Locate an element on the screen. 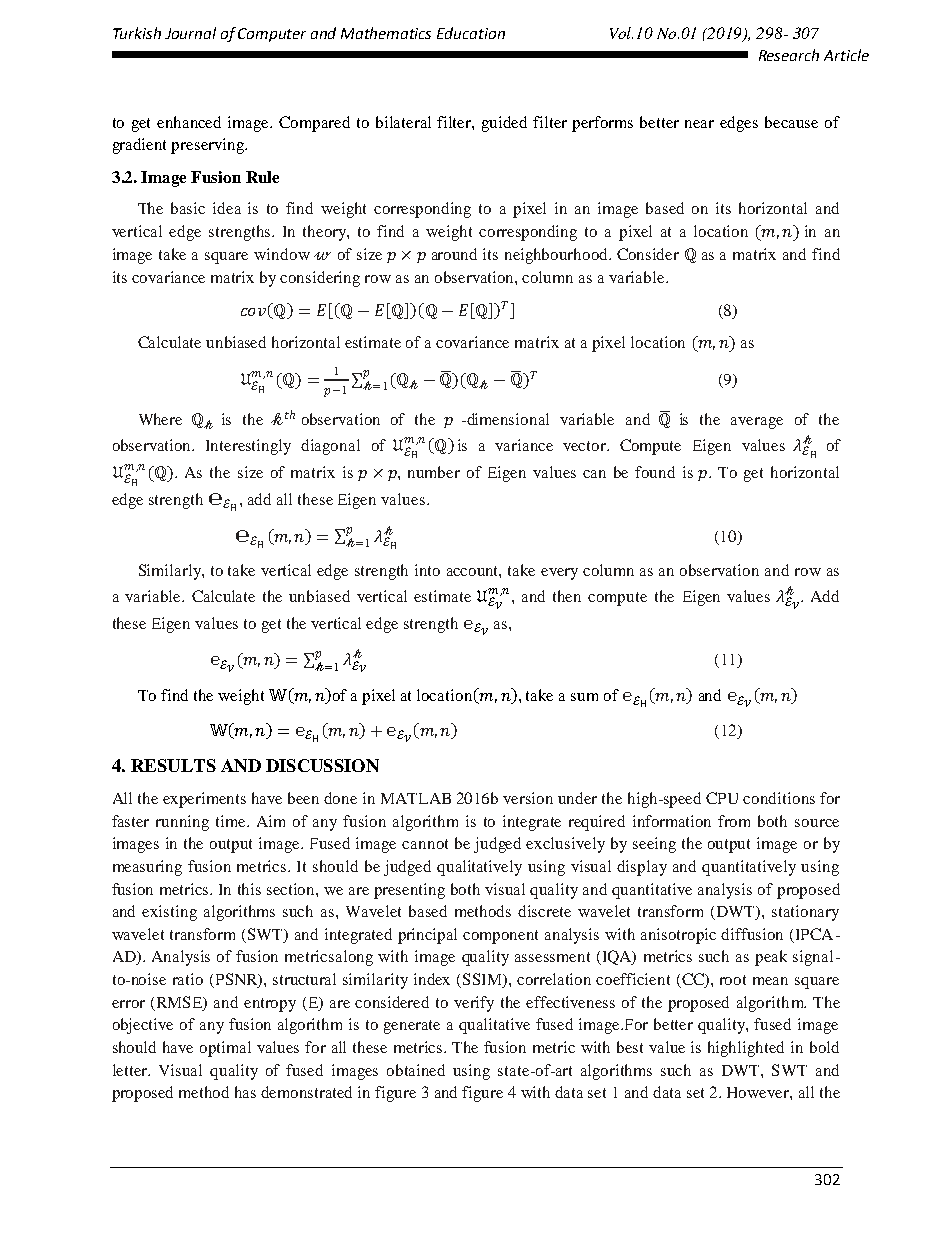 This screenshot has width=952, height=1233. Research is located at coordinates (789, 55).
